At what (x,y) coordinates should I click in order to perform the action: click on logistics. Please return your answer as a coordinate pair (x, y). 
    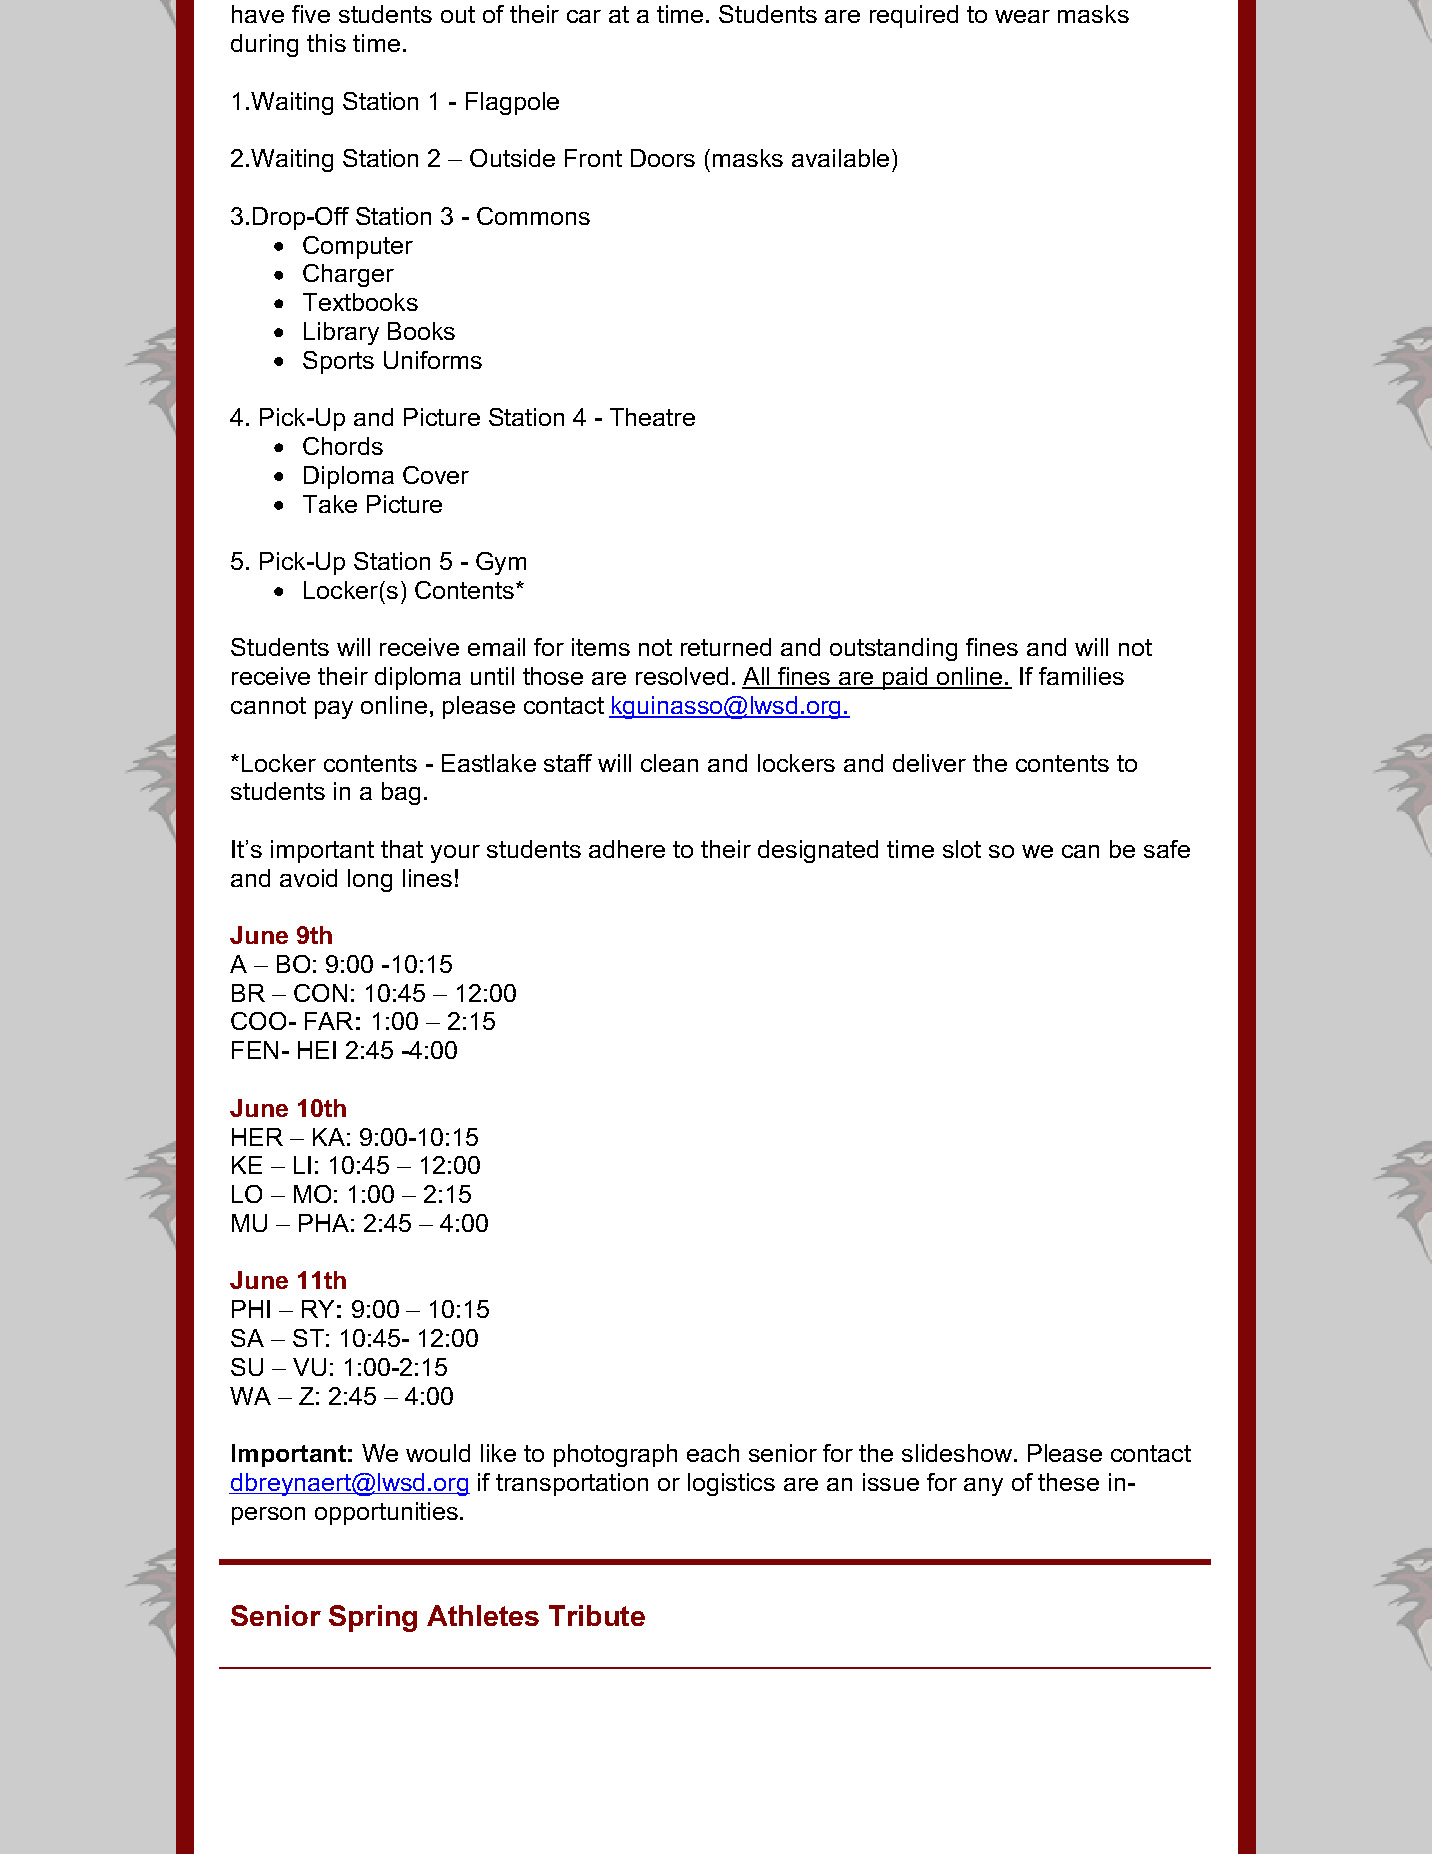
    Looking at the image, I should click on (731, 1484).
